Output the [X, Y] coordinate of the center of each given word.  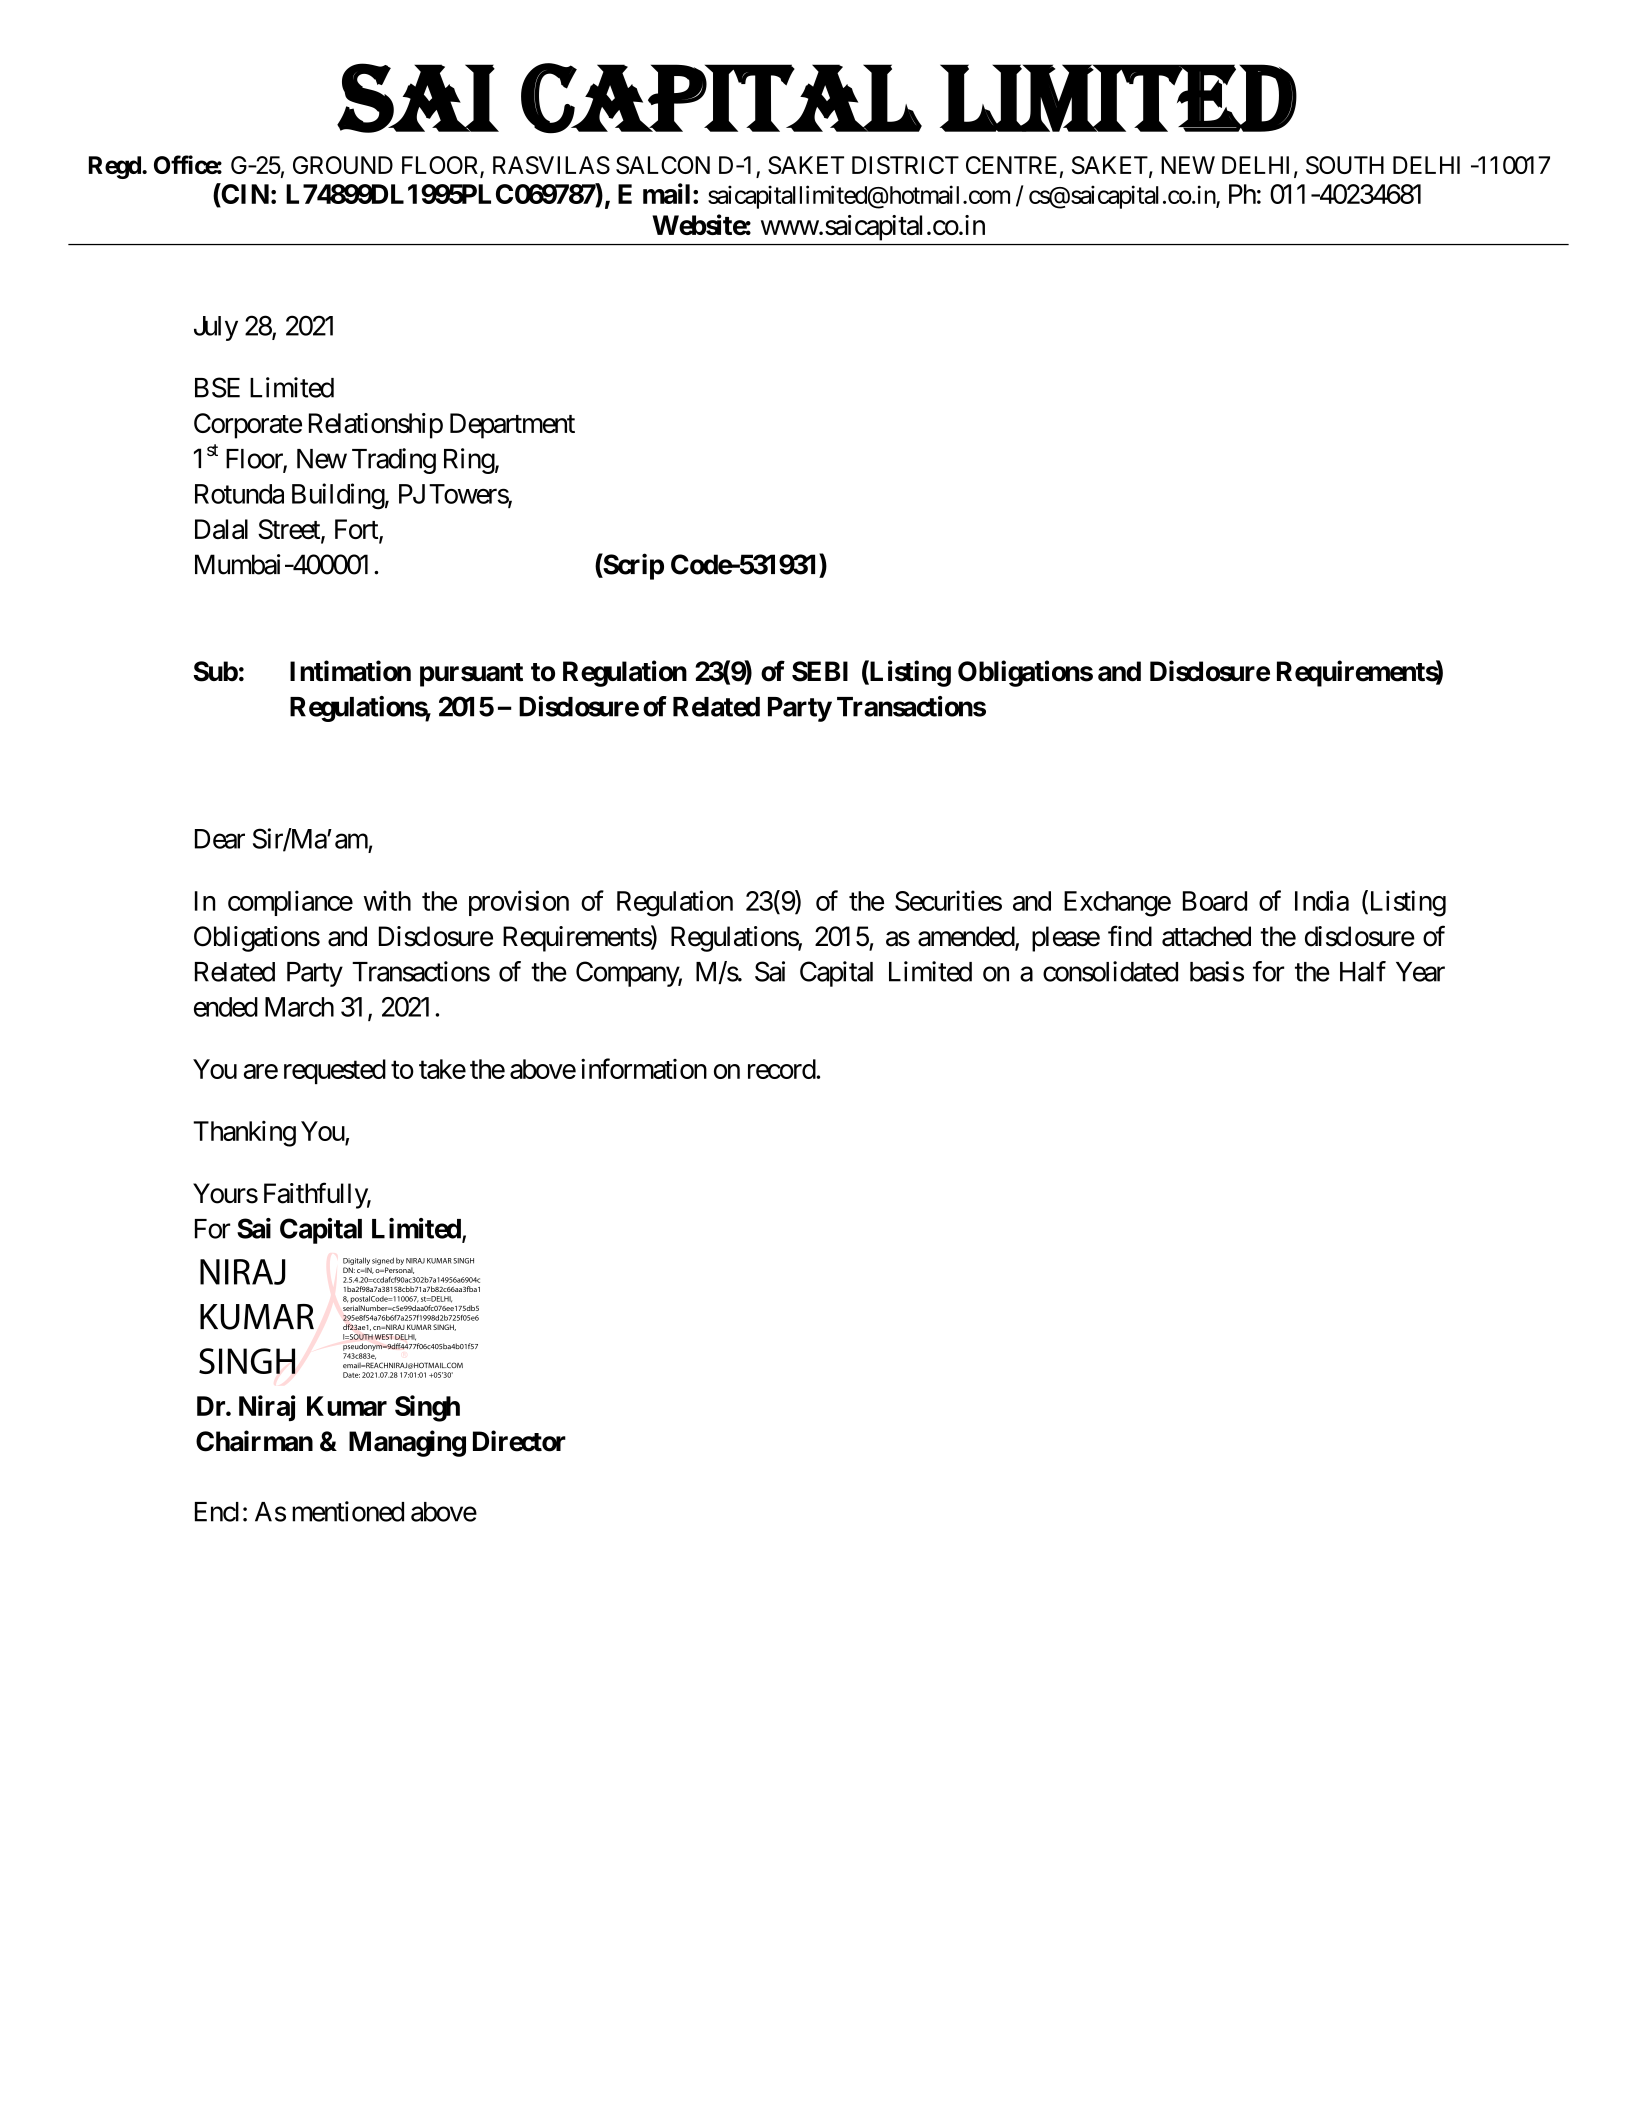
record [782, 1069]
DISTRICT [905, 165]
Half [1363, 971]
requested [335, 1071]
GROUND [343, 165]
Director [519, 1441]
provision [519, 903]
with [387, 900]
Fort [357, 530]
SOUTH [1345, 165]
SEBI [820, 671]
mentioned [348, 1511]
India [1322, 900]
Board [1215, 901]
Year [1420, 972]
